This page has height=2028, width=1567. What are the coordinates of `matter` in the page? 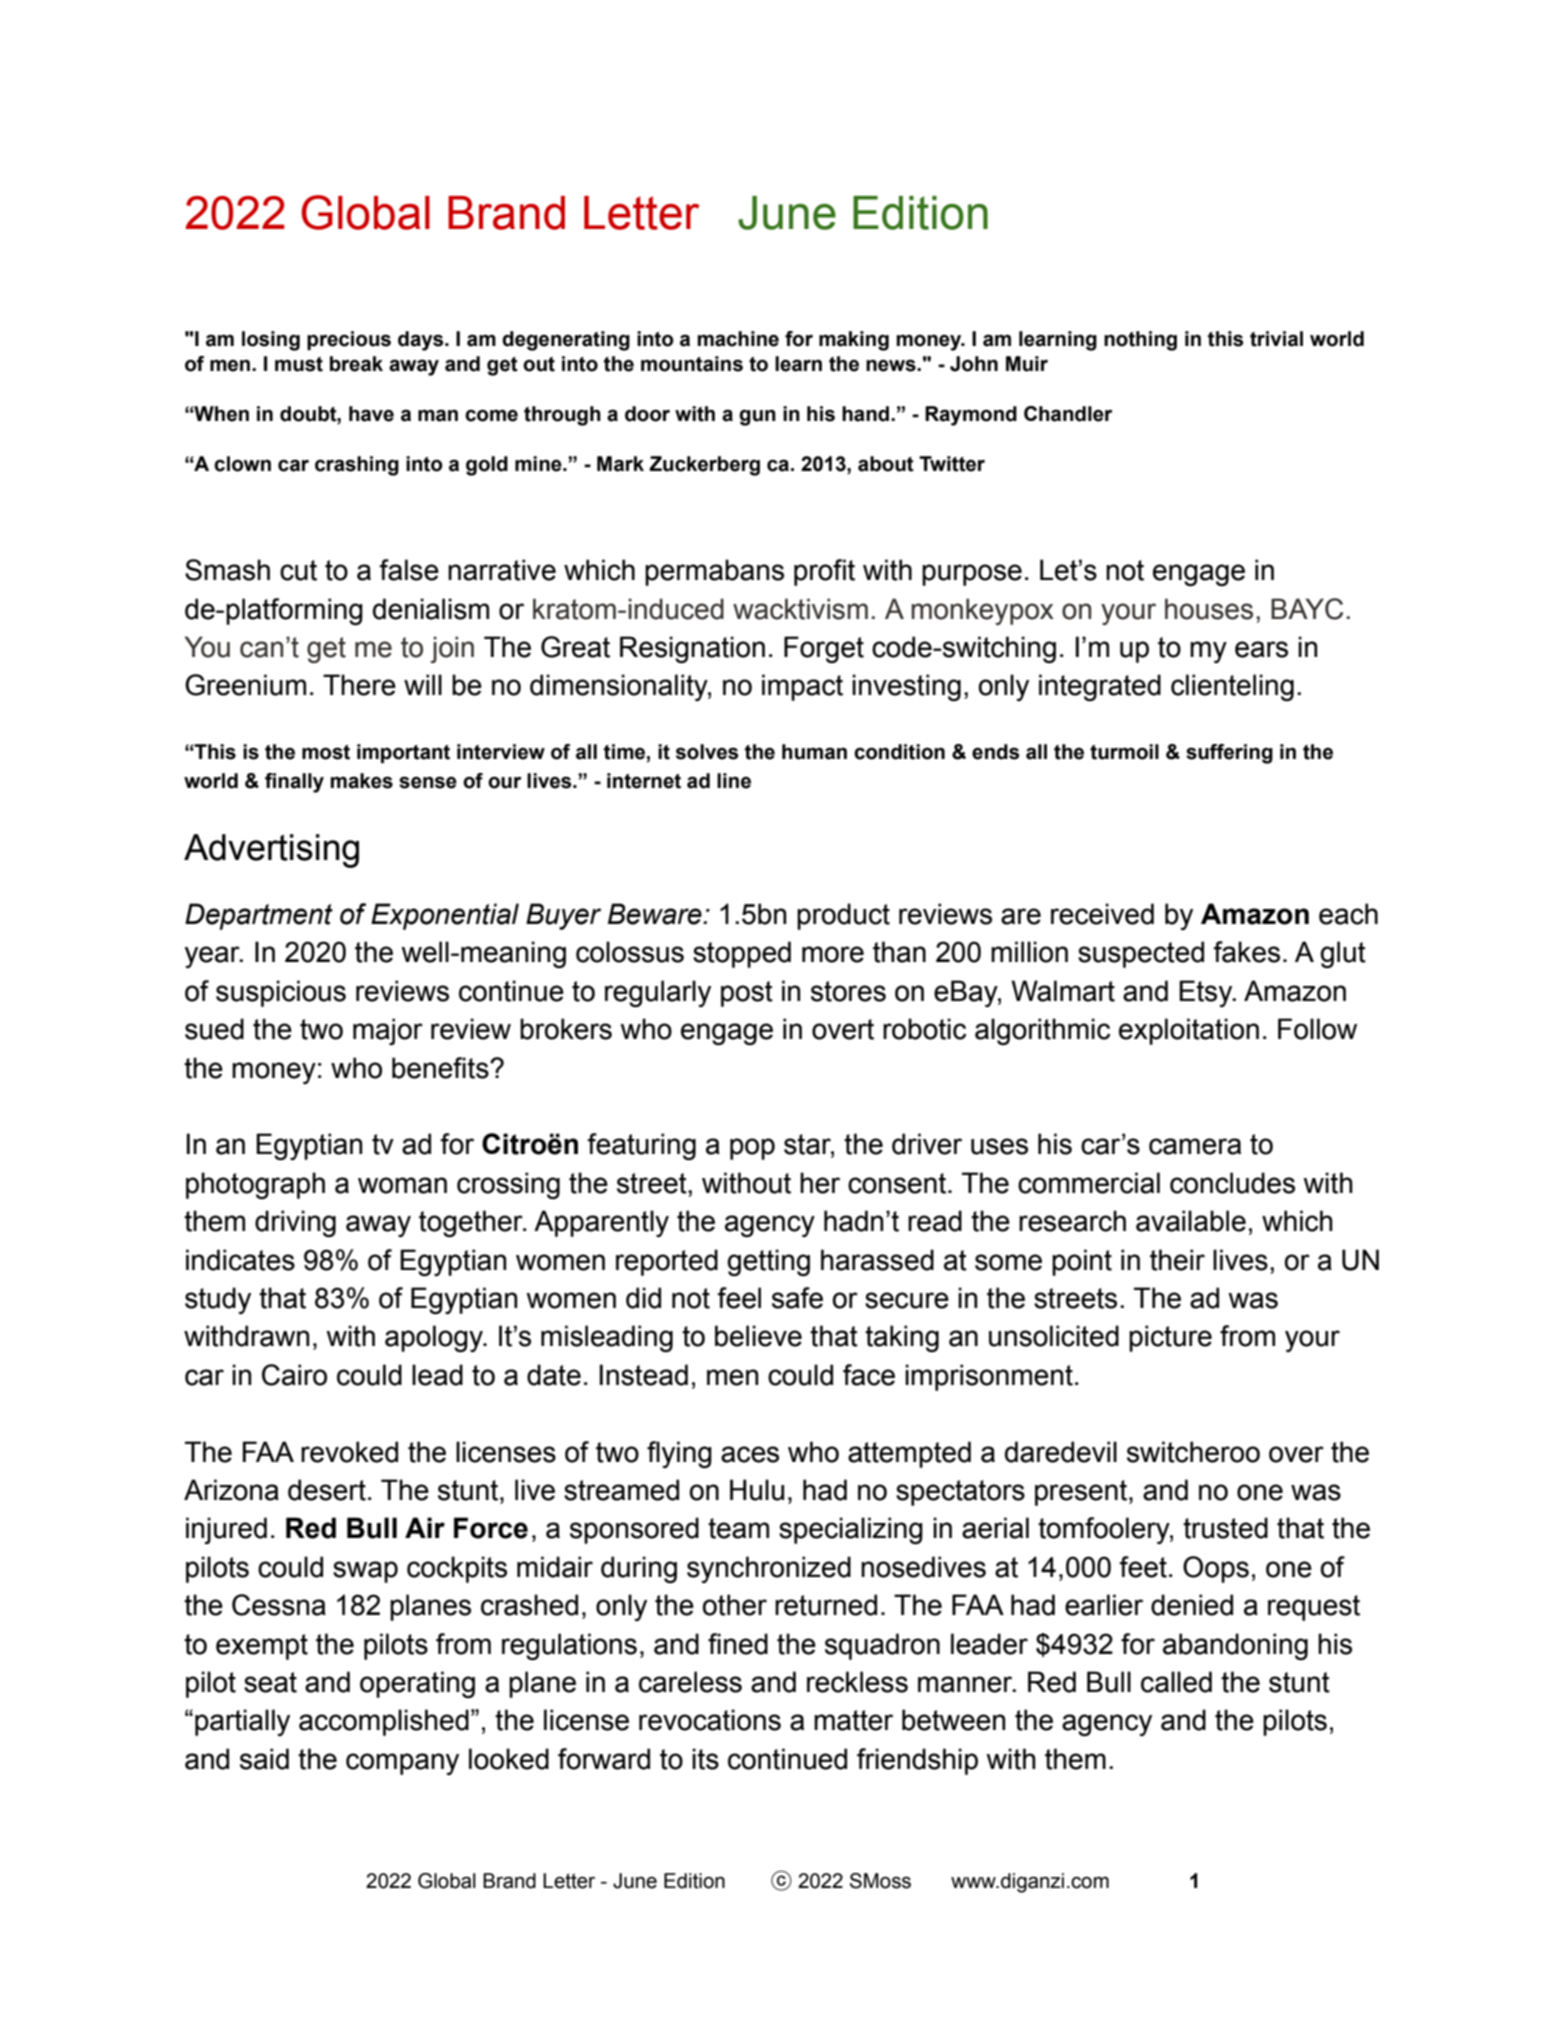 It's located at (853, 1720).
